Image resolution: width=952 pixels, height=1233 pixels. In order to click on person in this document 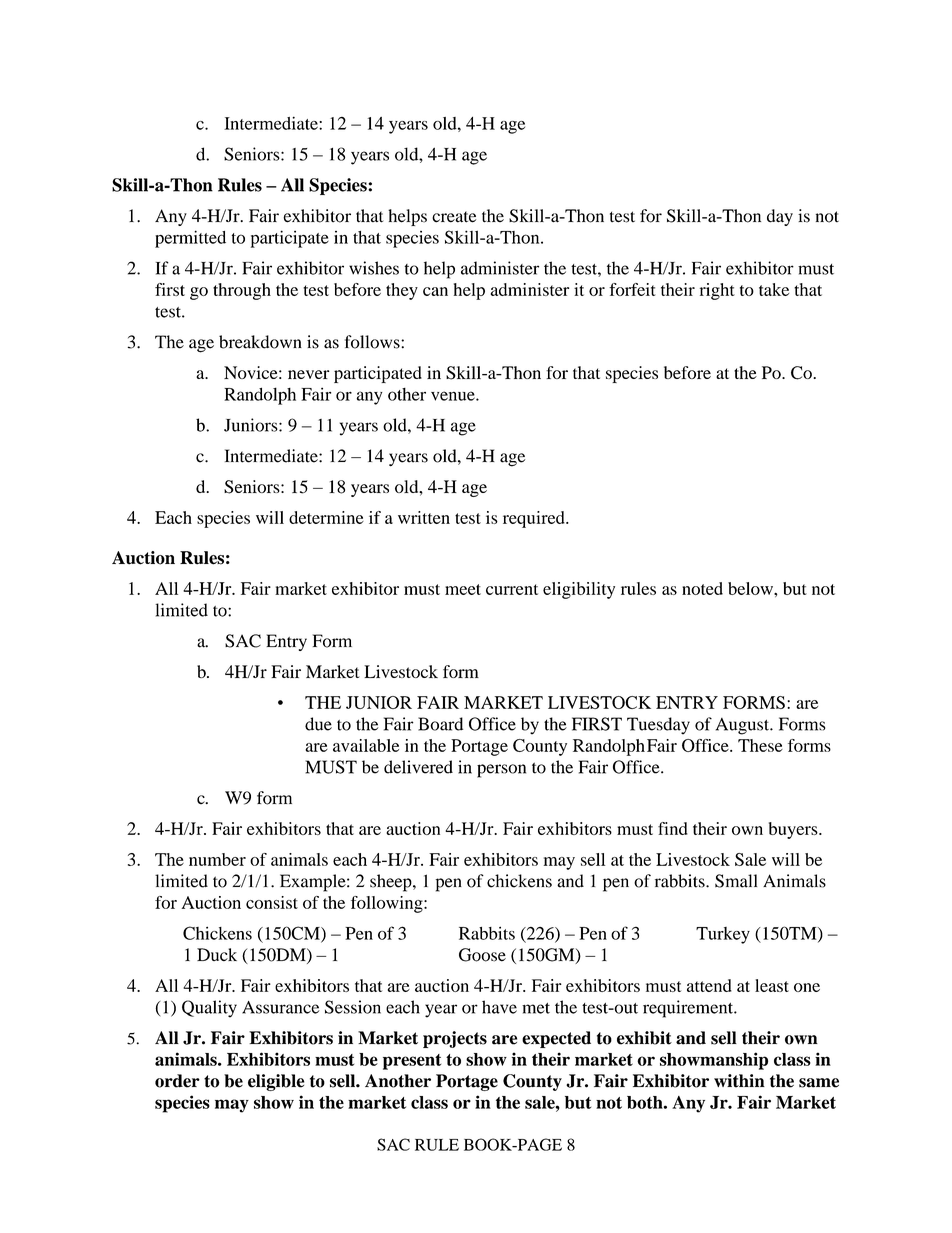, I will do `click(501, 771)`.
